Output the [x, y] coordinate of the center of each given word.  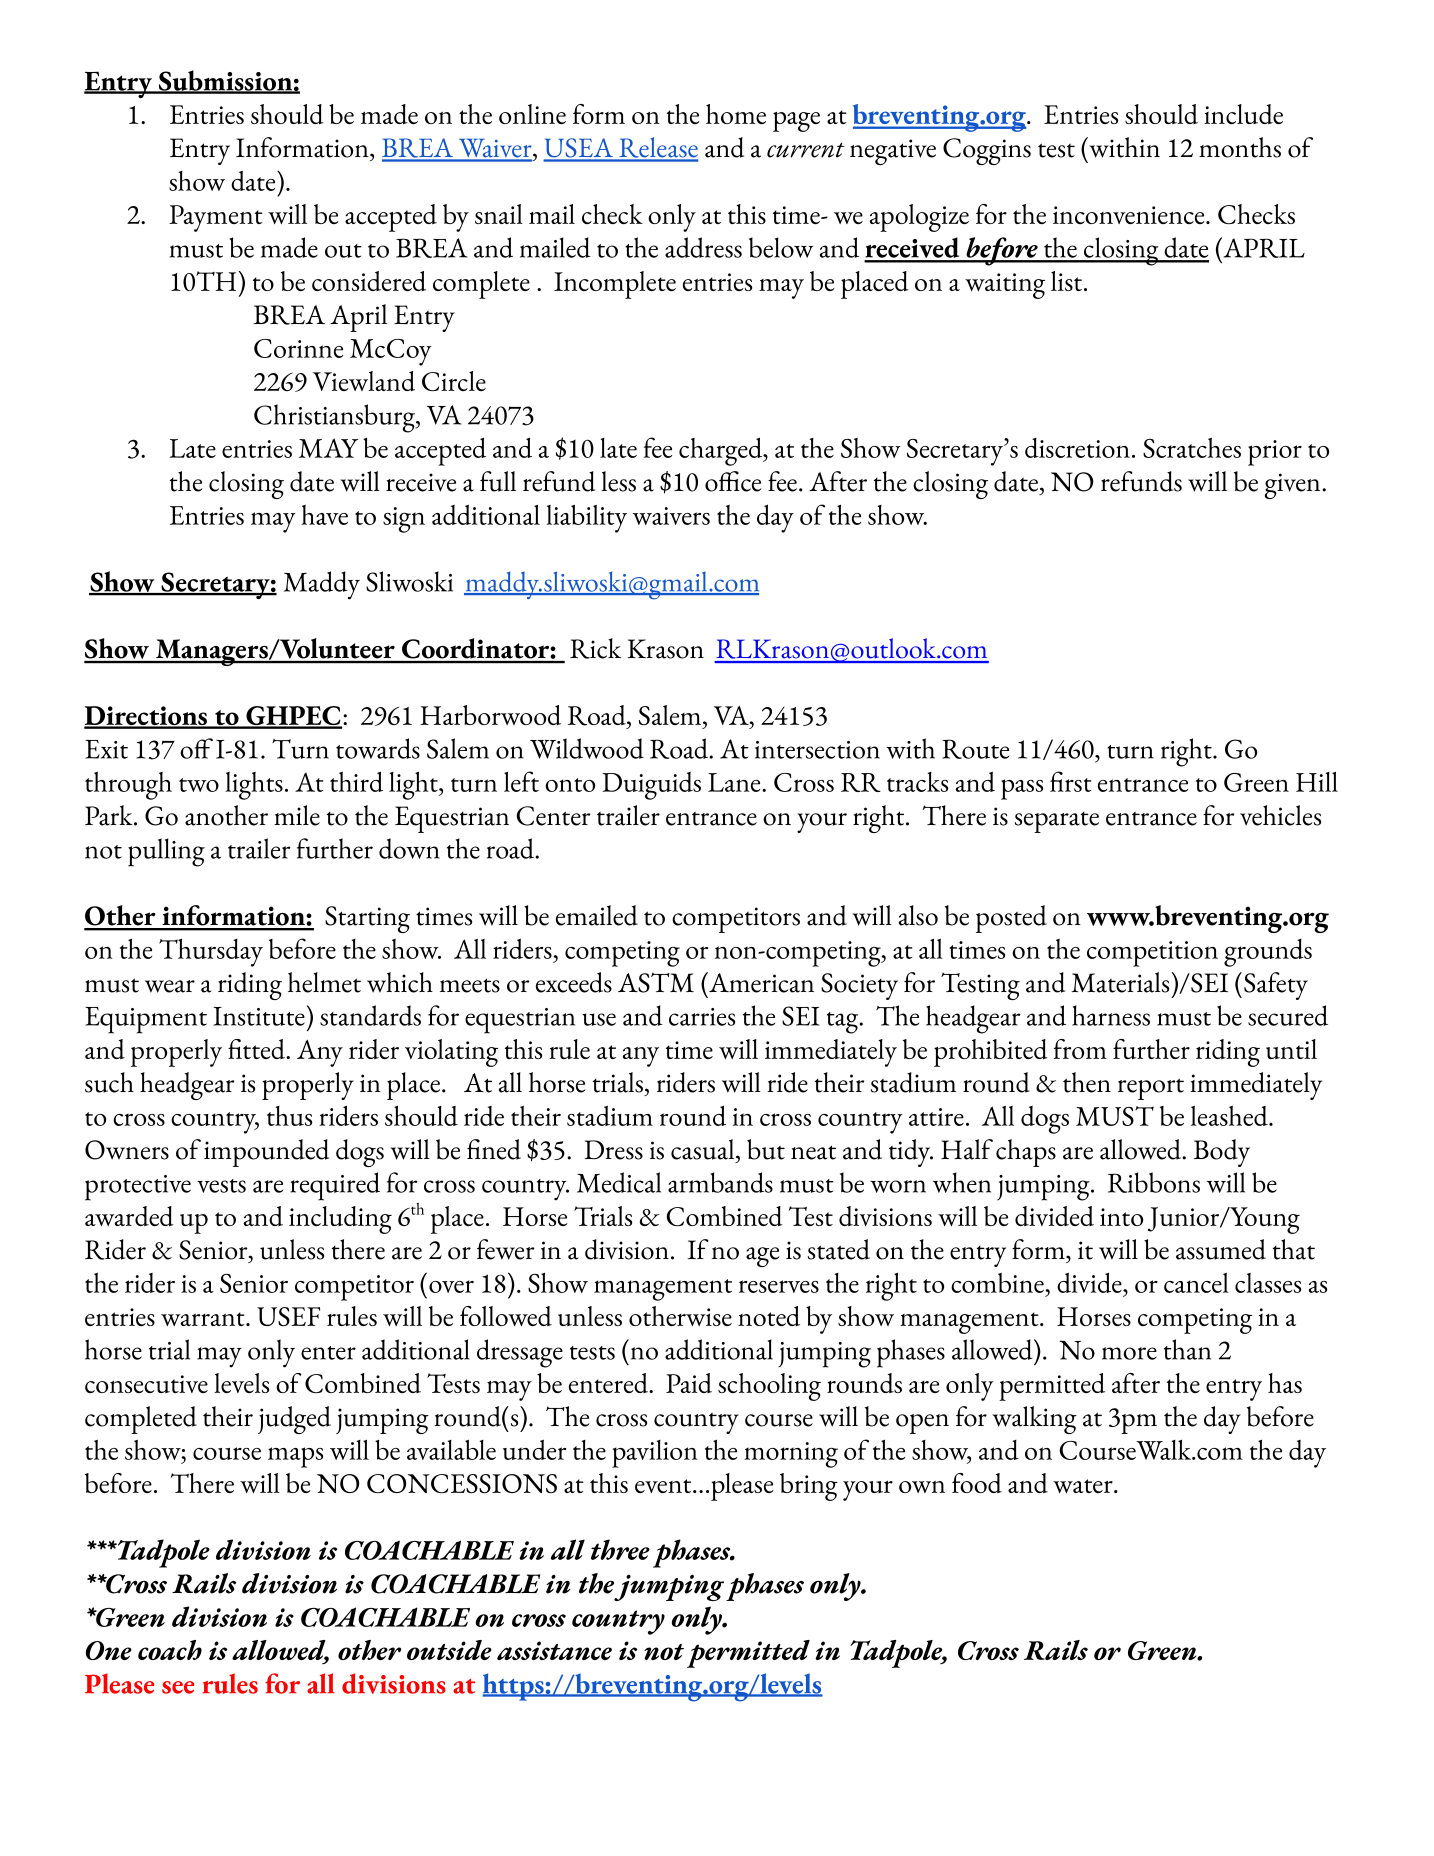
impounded [266, 1153]
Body [1221, 1153]
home [736, 114]
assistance [554, 1650]
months [1240, 147]
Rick [595, 648]
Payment [216, 218]
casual [704, 1149]
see [178, 1687]
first [1070, 781]
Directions [146, 717]
